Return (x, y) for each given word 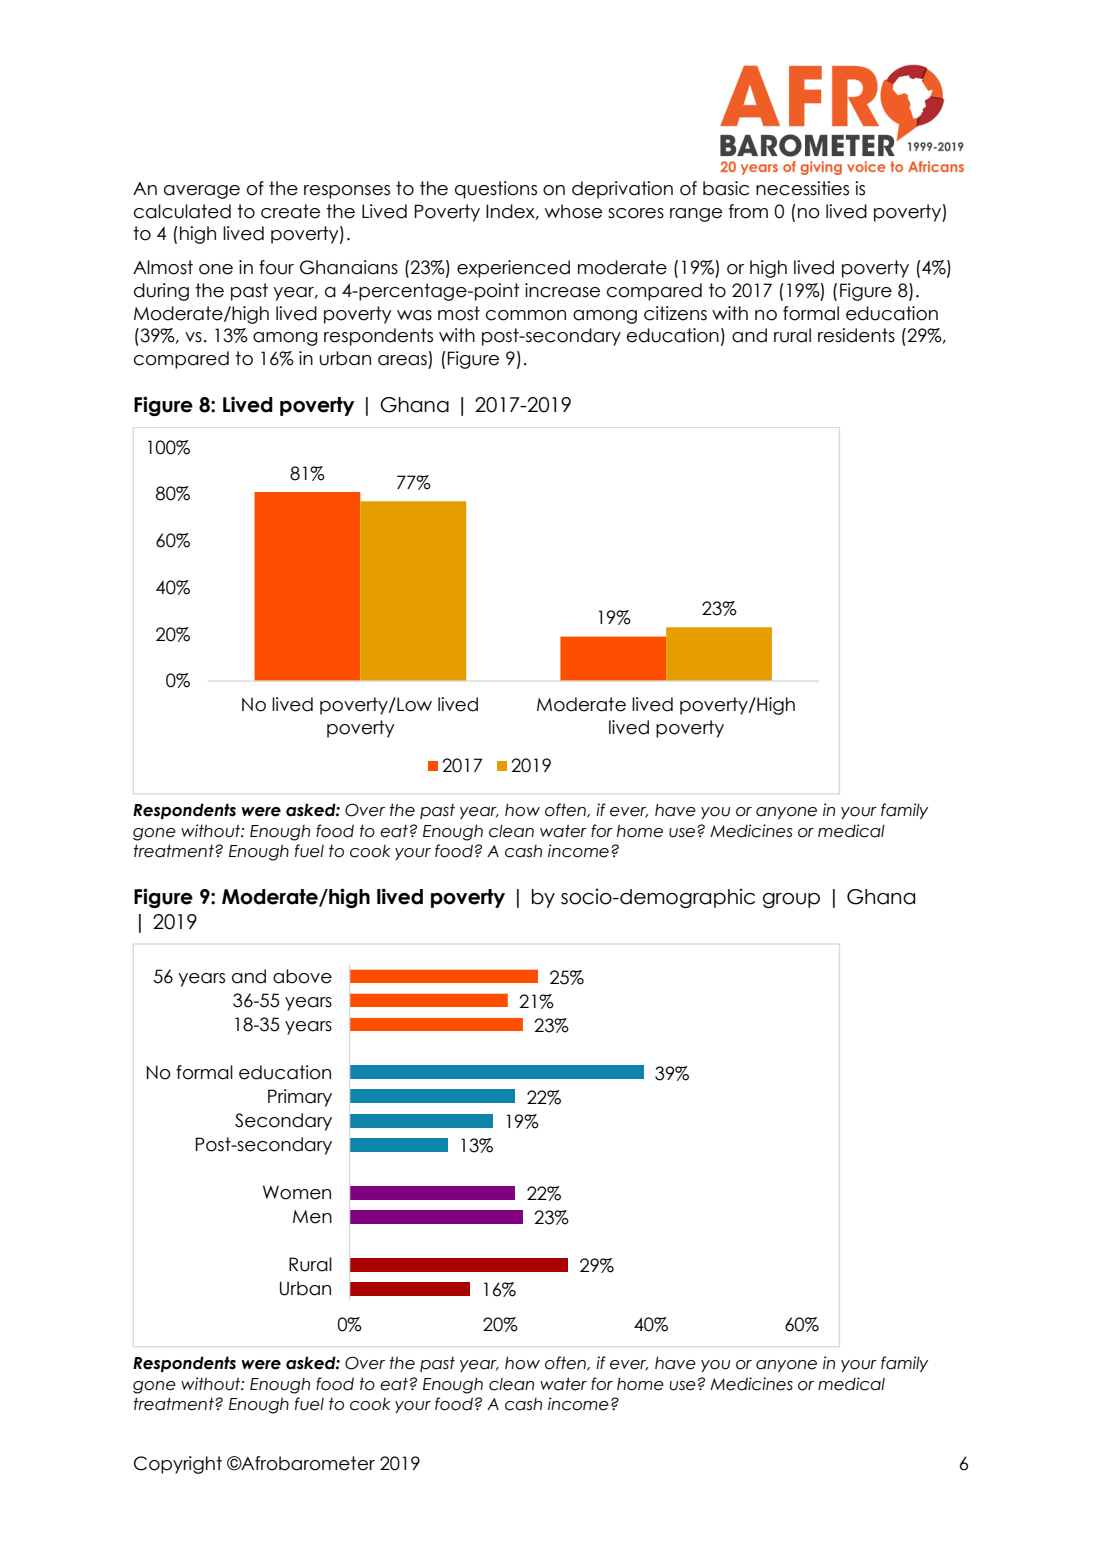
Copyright (178, 1465)
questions (496, 190)
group (791, 900)
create (290, 211)
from (748, 211)
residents (856, 335)
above (302, 976)
